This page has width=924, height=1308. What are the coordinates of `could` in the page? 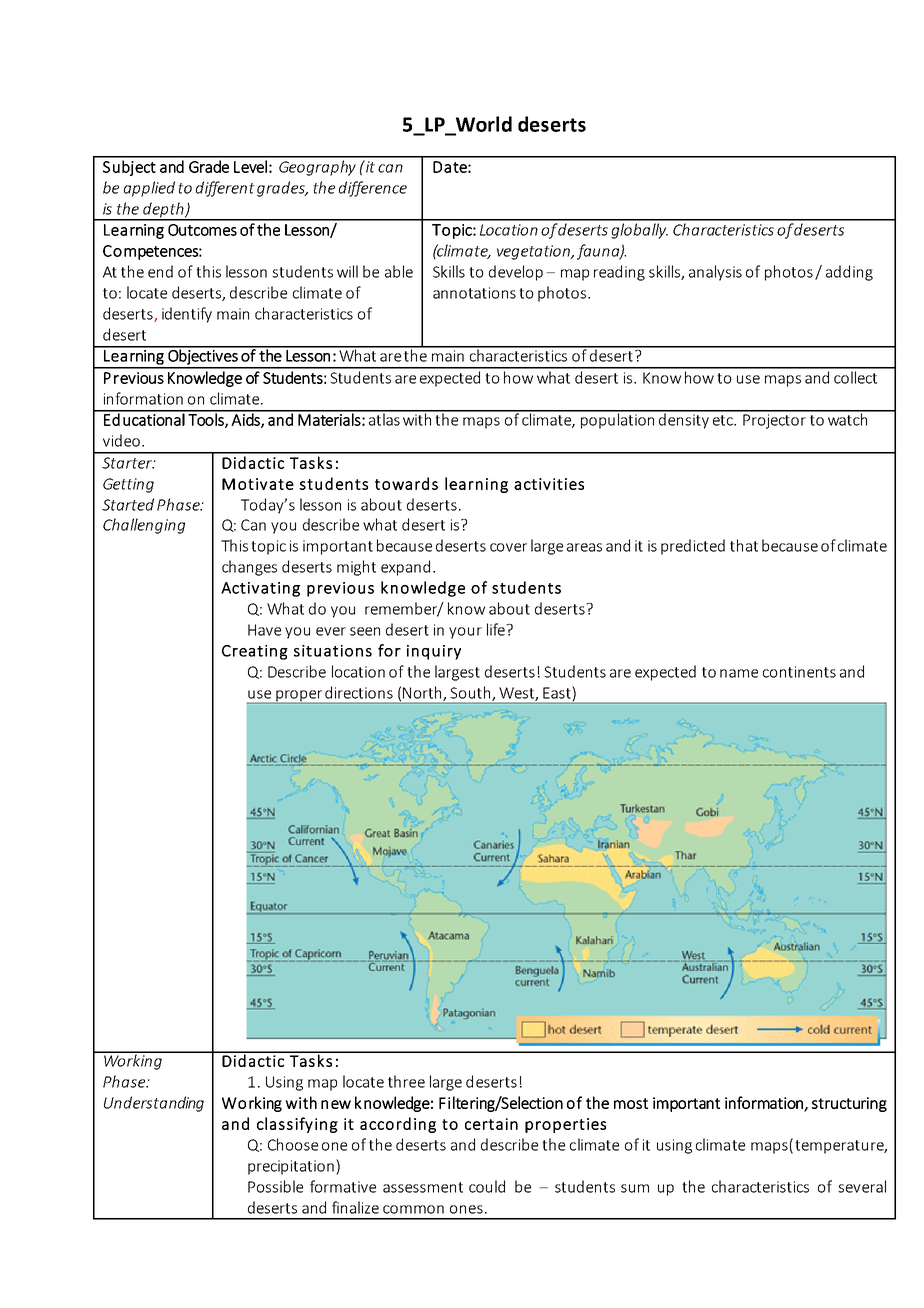 It's located at (487, 1186).
